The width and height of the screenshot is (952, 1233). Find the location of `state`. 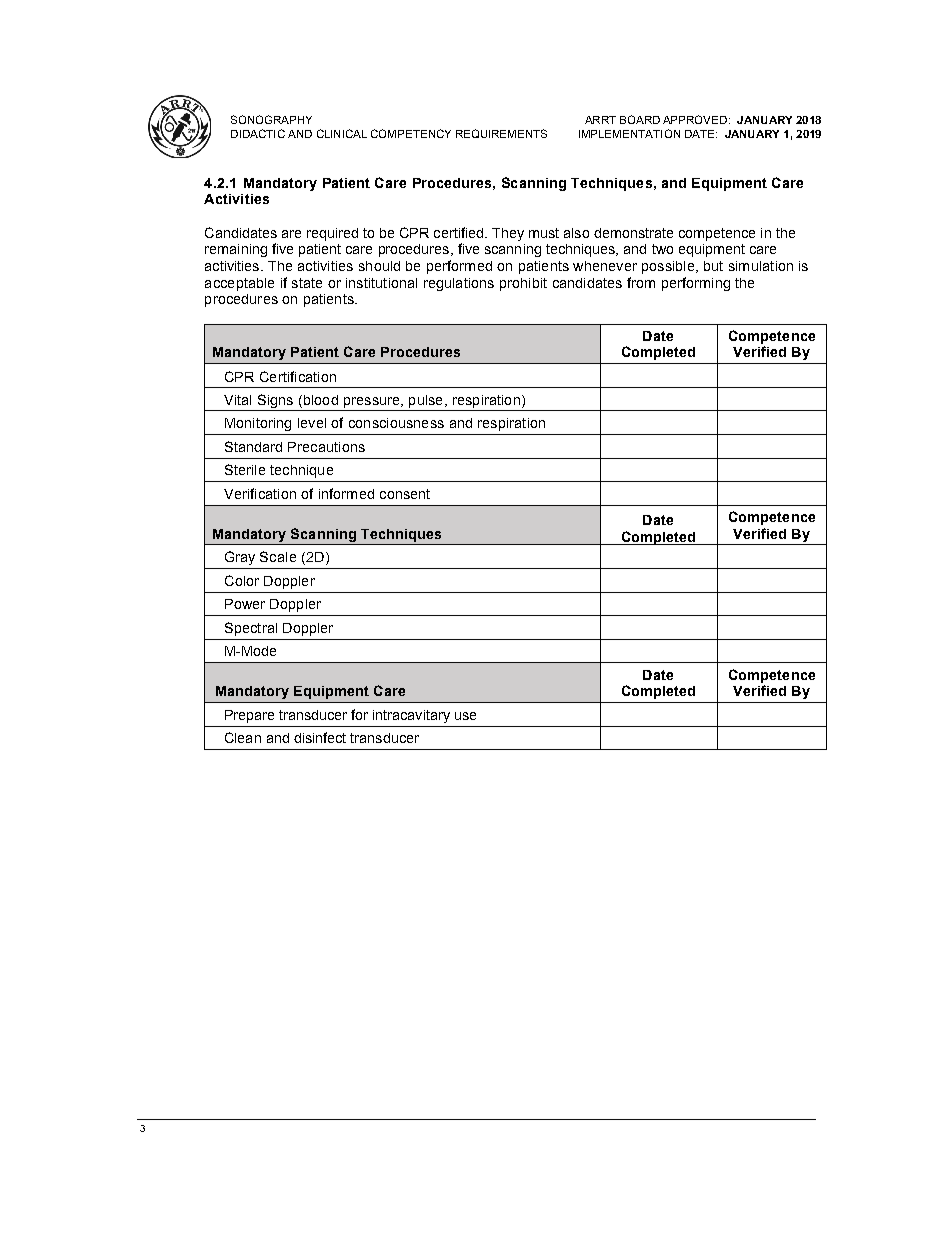

state is located at coordinates (307, 283).
